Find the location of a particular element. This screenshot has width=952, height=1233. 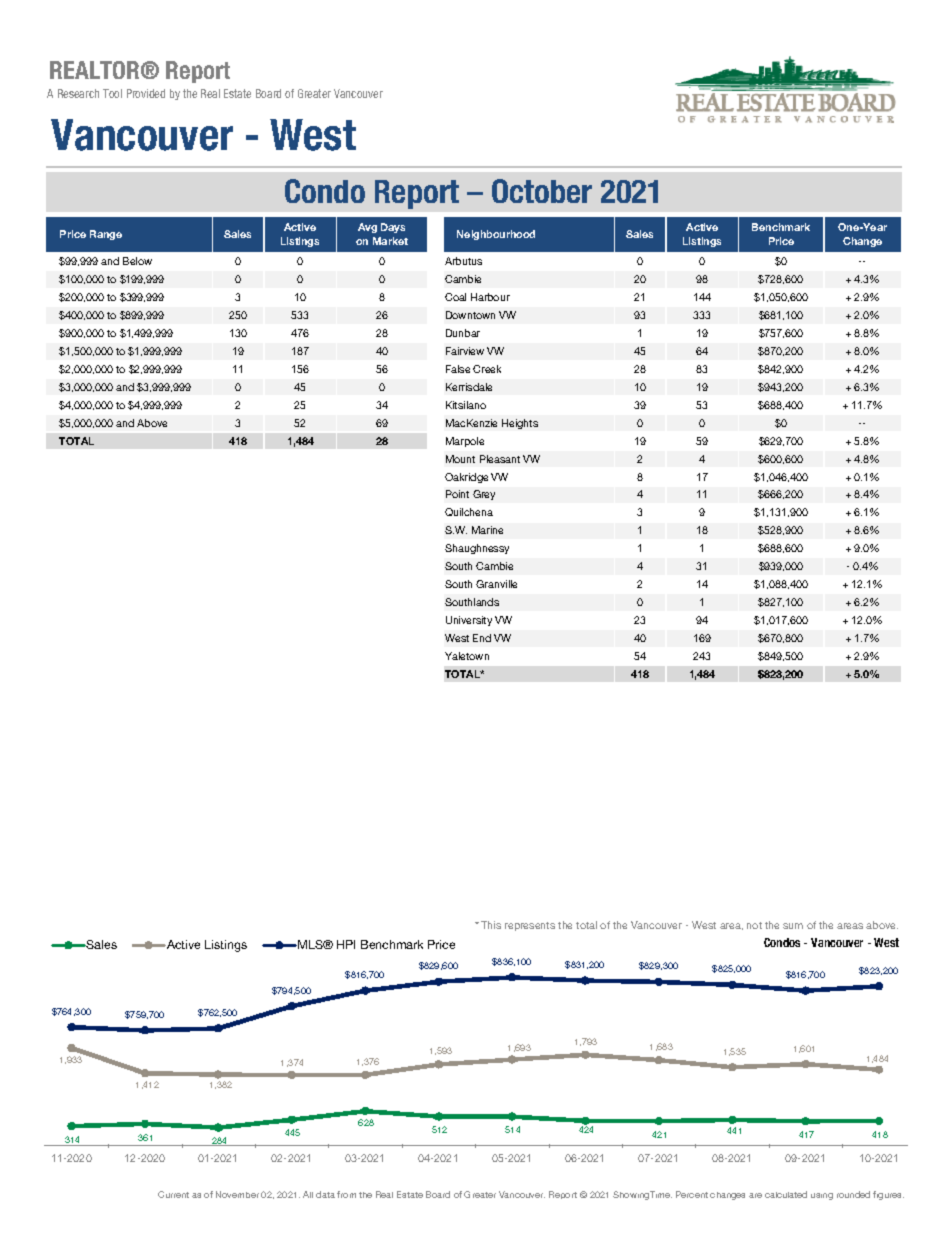

This is located at coordinates (491, 925).
